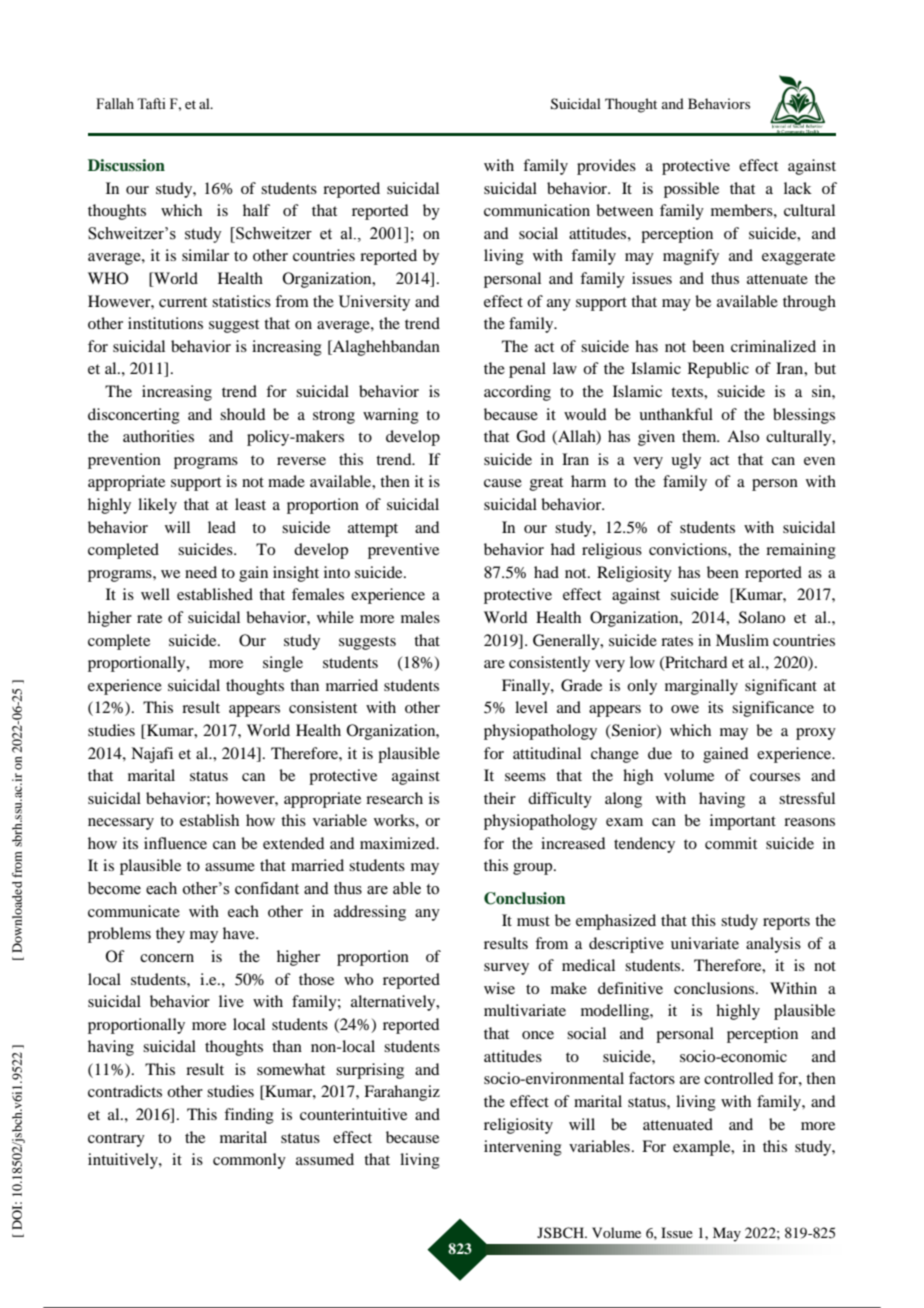 Image resolution: width=924 pixels, height=1308 pixels. I want to click on influence, so click(175, 843).
